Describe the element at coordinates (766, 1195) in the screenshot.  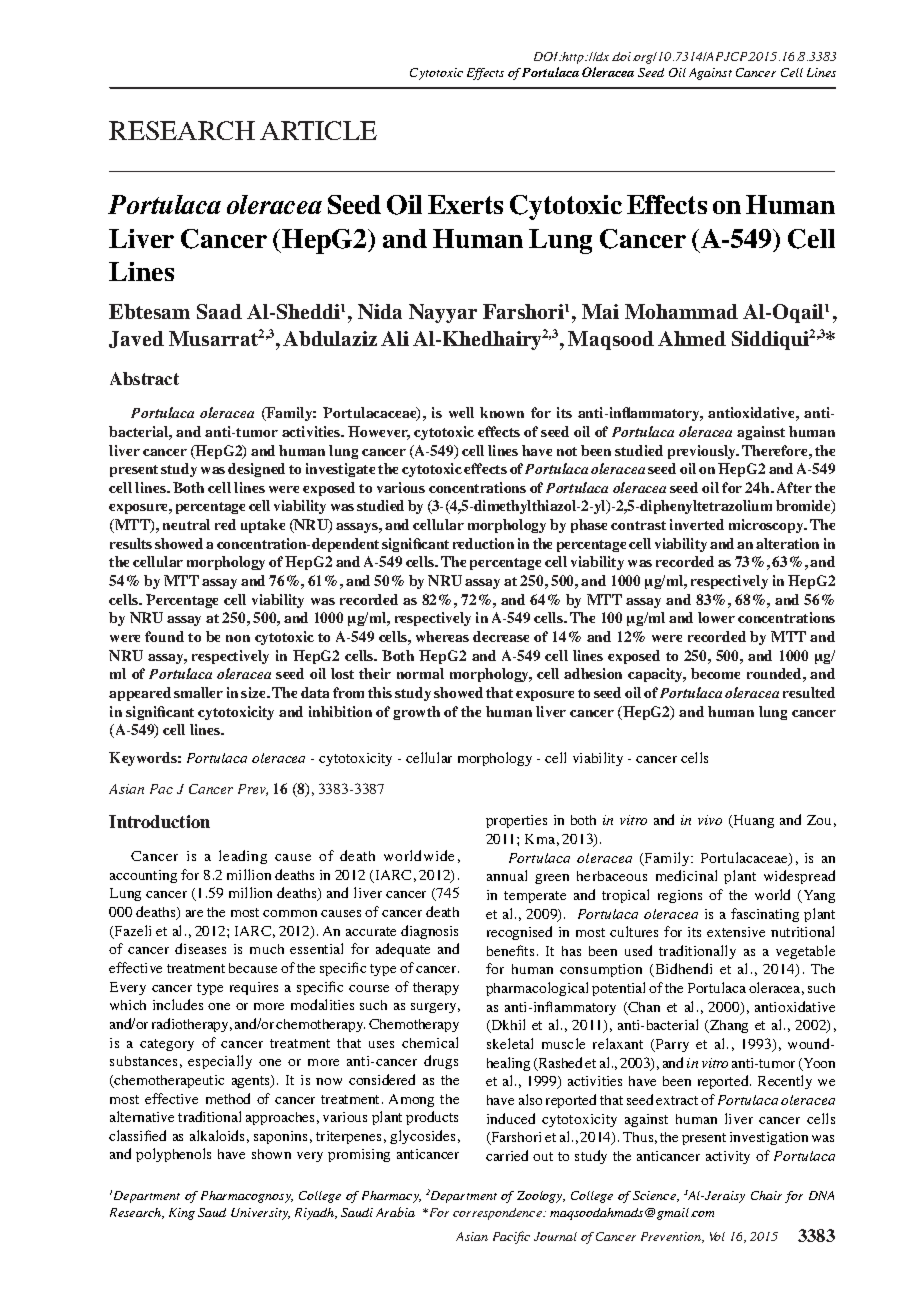
I see `Chair` at that location.
